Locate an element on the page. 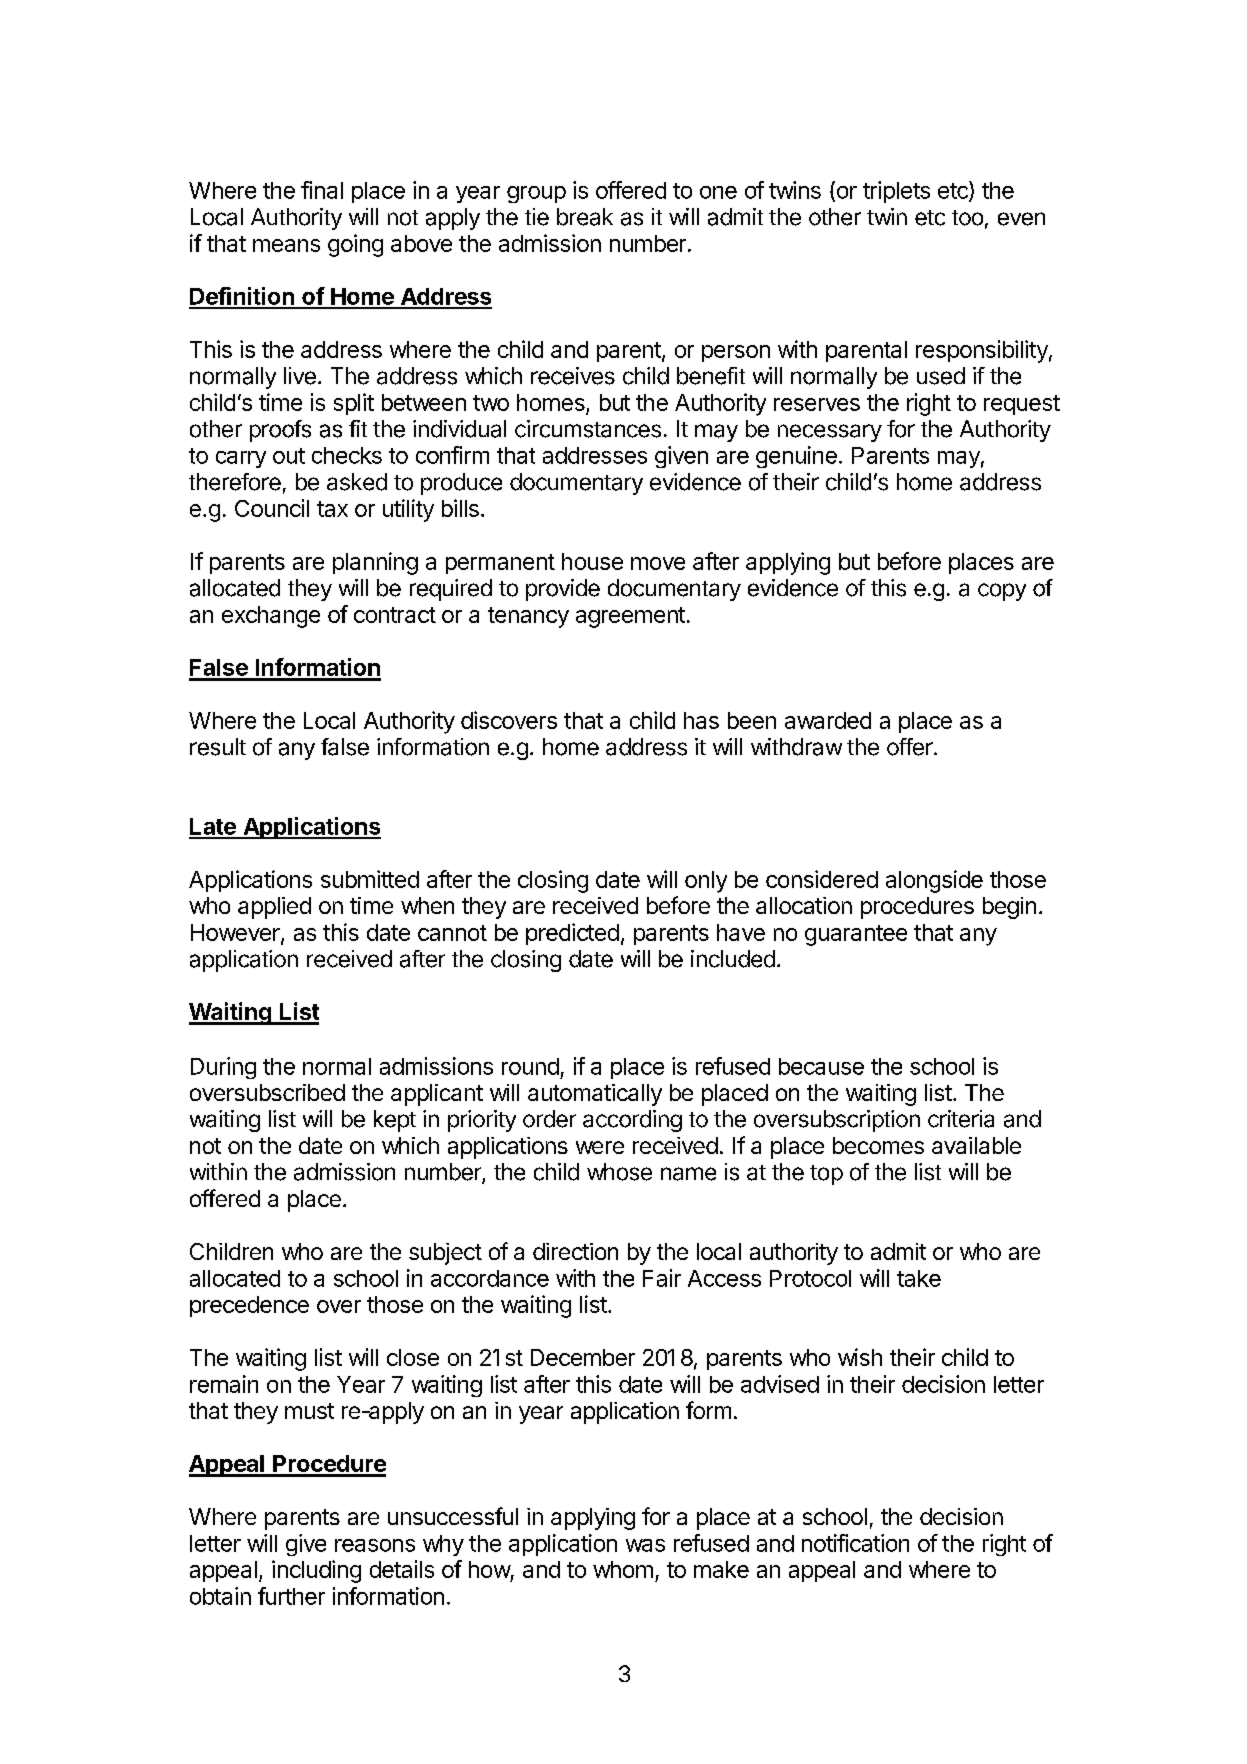 This page has width=1247, height=1764. including is located at coordinates (316, 1571).
